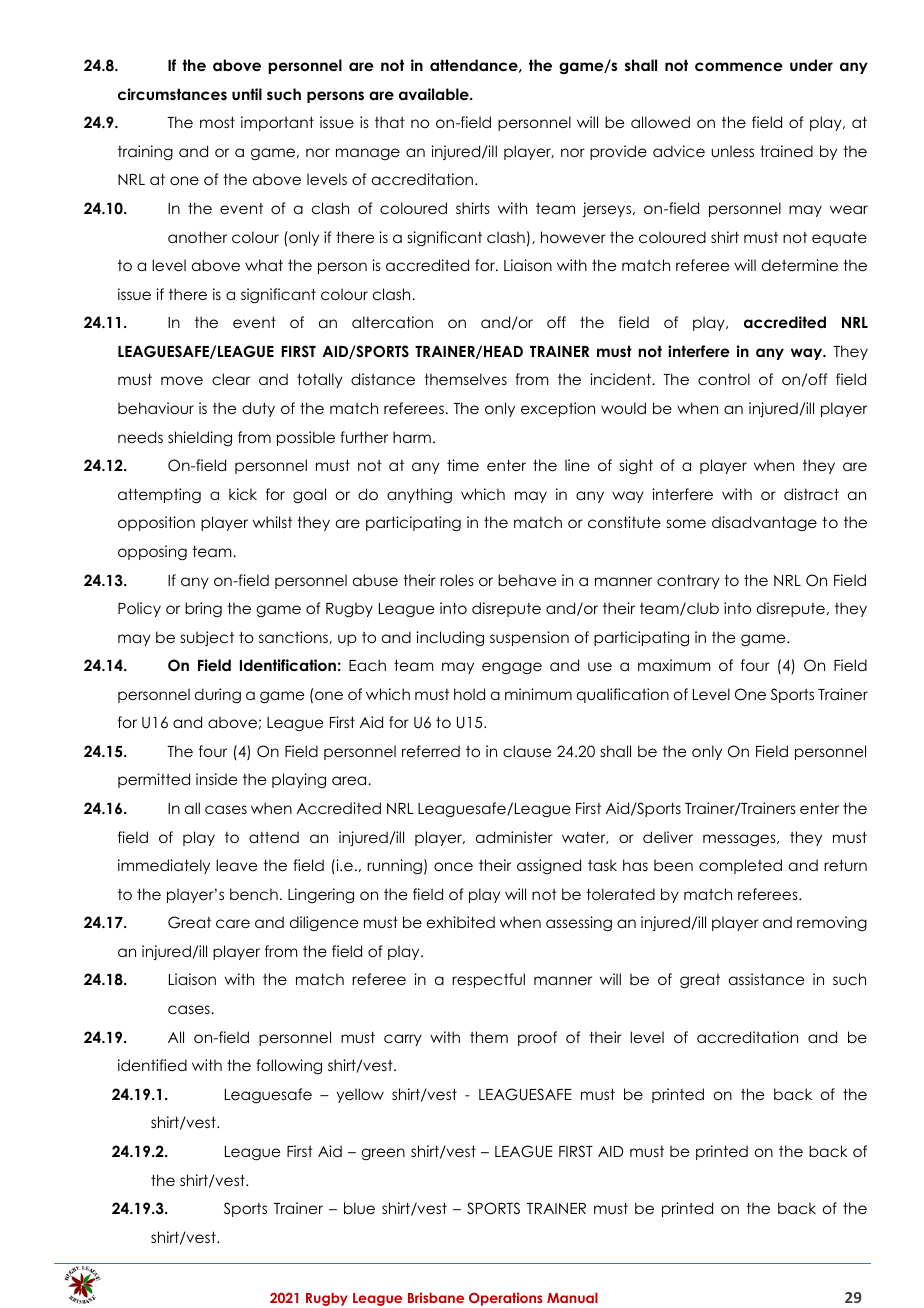  Describe the element at coordinates (724, 379) in the image. I see `control` at that location.
